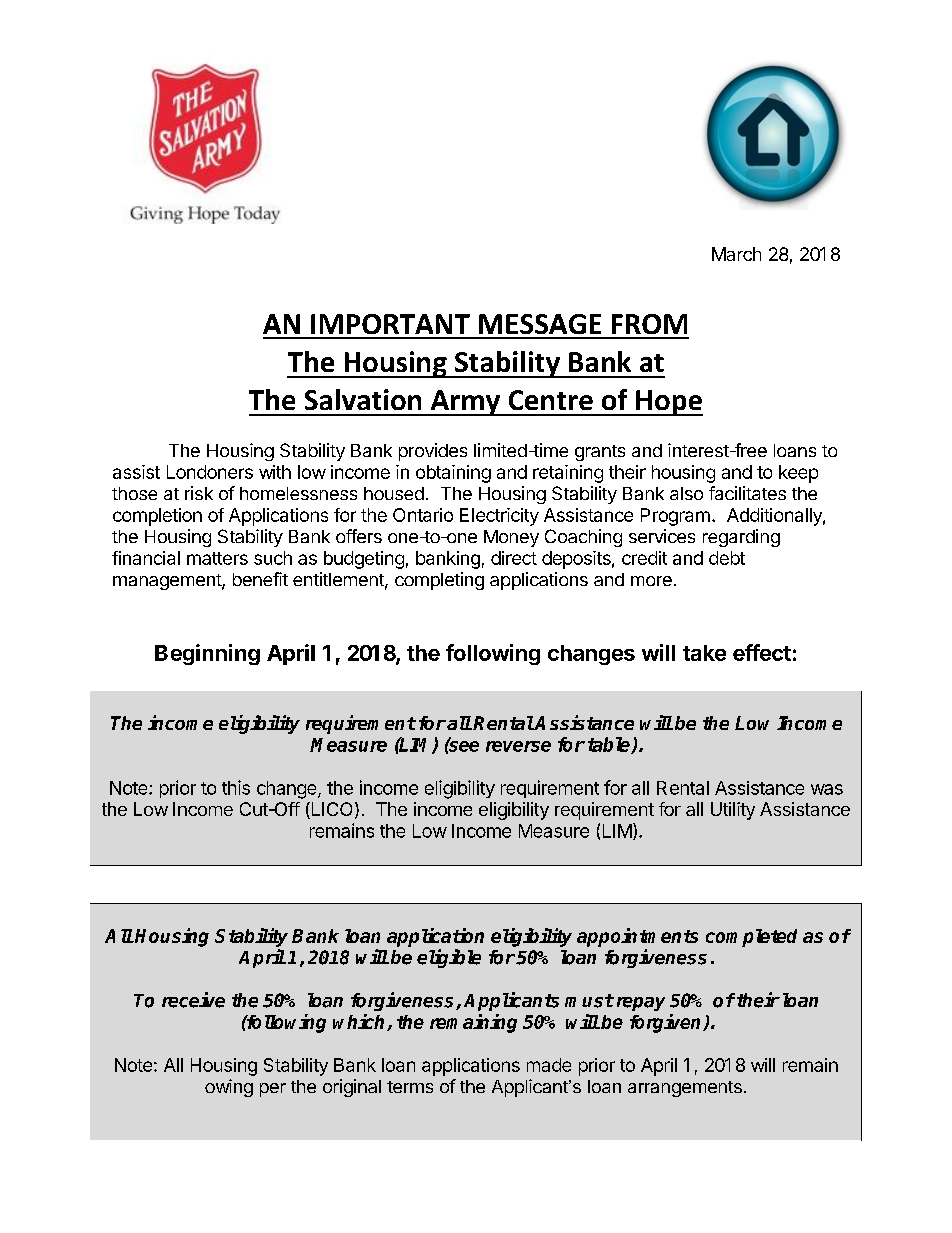 The height and width of the page is (1233, 952). Describe the element at coordinates (736, 254) in the page. I see `March` at that location.
